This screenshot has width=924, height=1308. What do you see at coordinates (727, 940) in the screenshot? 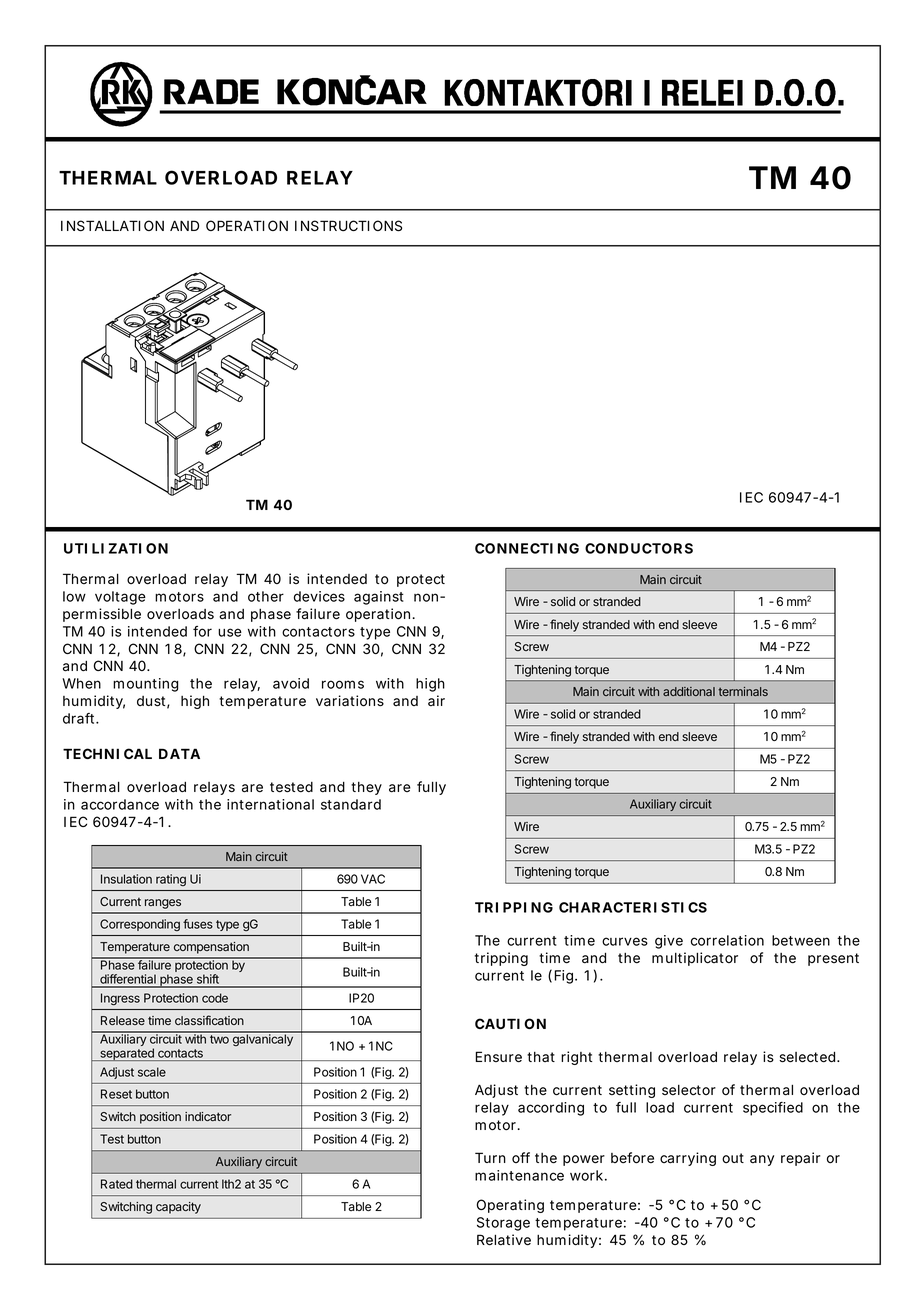
I see `correlation` at bounding box center [727, 940].
